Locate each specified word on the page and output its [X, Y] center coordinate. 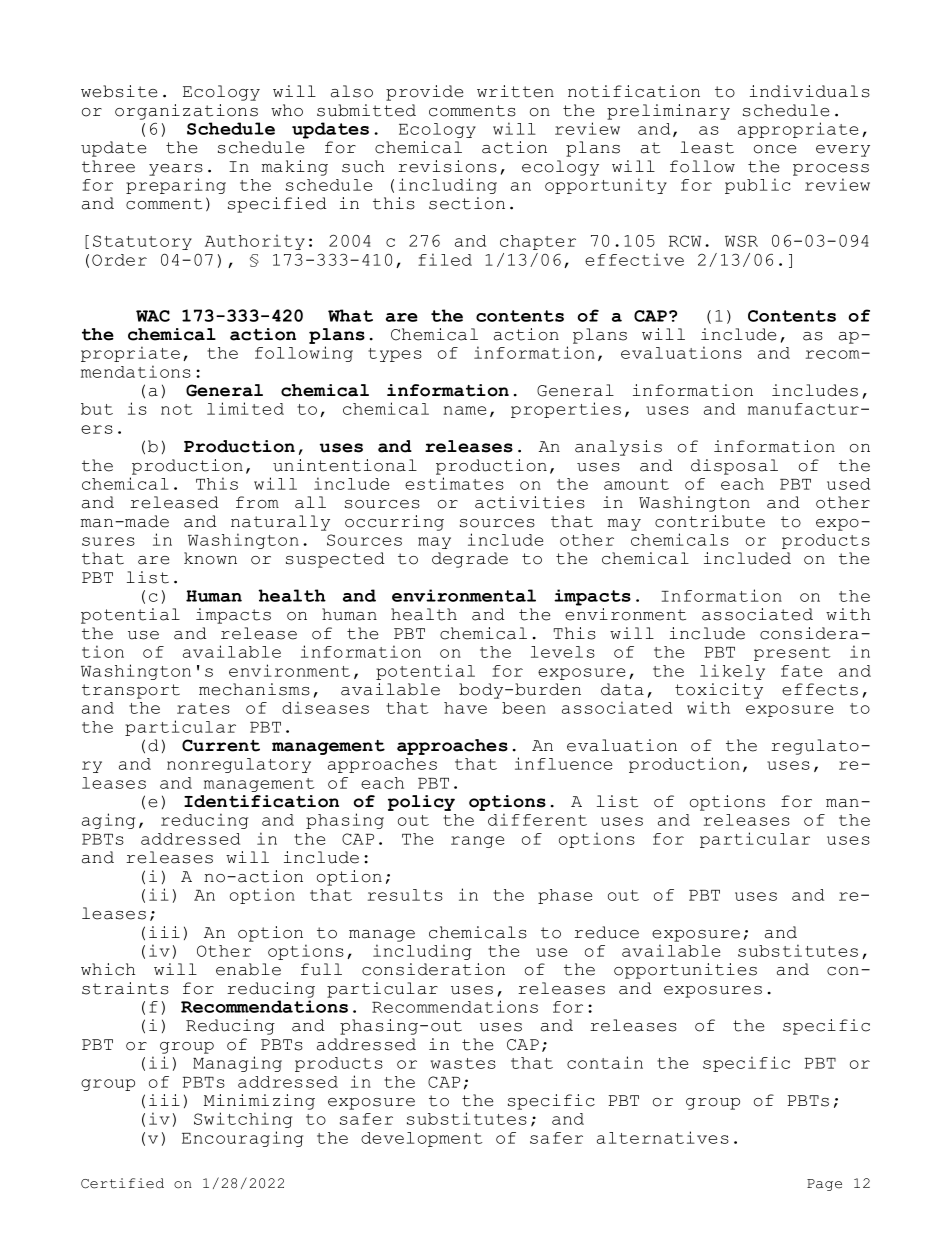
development [422, 1139]
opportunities [685, 971]
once [775, 149]
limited [245, 408]
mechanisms [254, 689]
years [176, 170]
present [792, 654]
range [477, 842]
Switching [243, 1120]
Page [824, 1185]
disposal [734, 467]
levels [563, 652]
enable [248, 969]
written [515, 91]
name [464, 410]
